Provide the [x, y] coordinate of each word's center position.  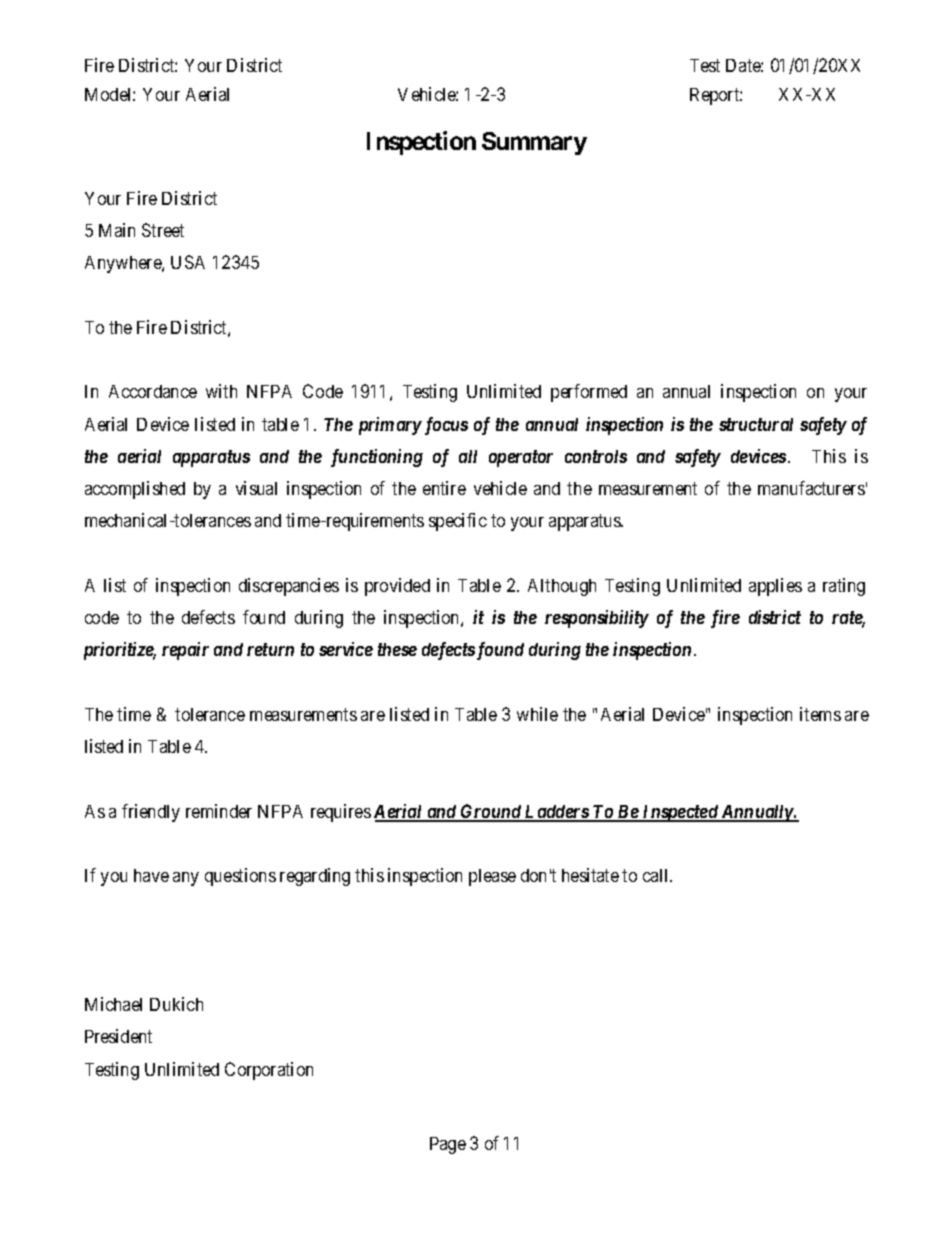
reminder [219, 811]
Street [163, 230]
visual [256, 488]
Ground [491, 812]
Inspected [680, 813]
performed [589, 393]
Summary [534, 143]
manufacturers [811, 488]
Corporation [269, 1071]
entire [444, 488]
